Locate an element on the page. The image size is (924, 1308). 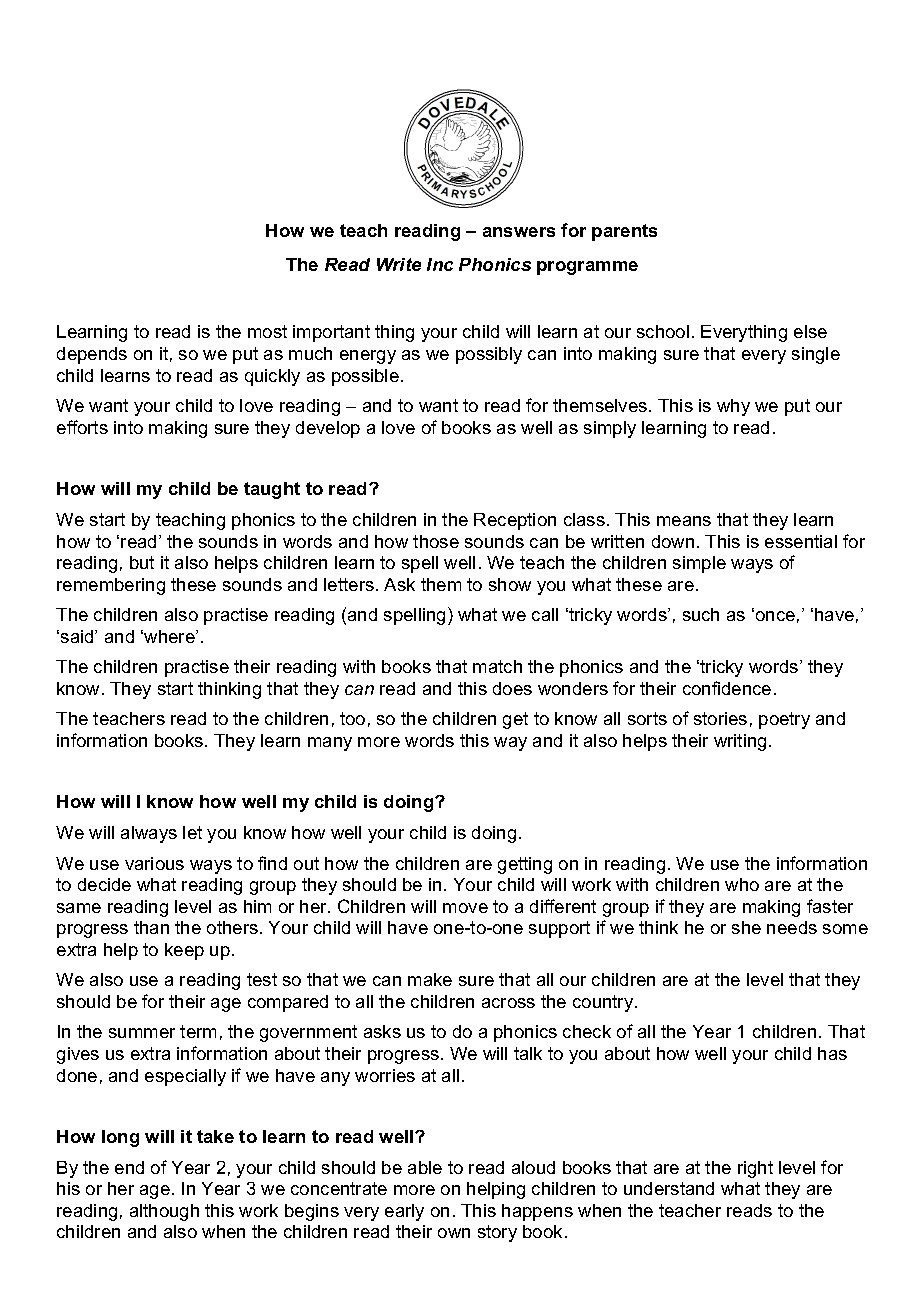
most is located at coordinates (267, 331).
